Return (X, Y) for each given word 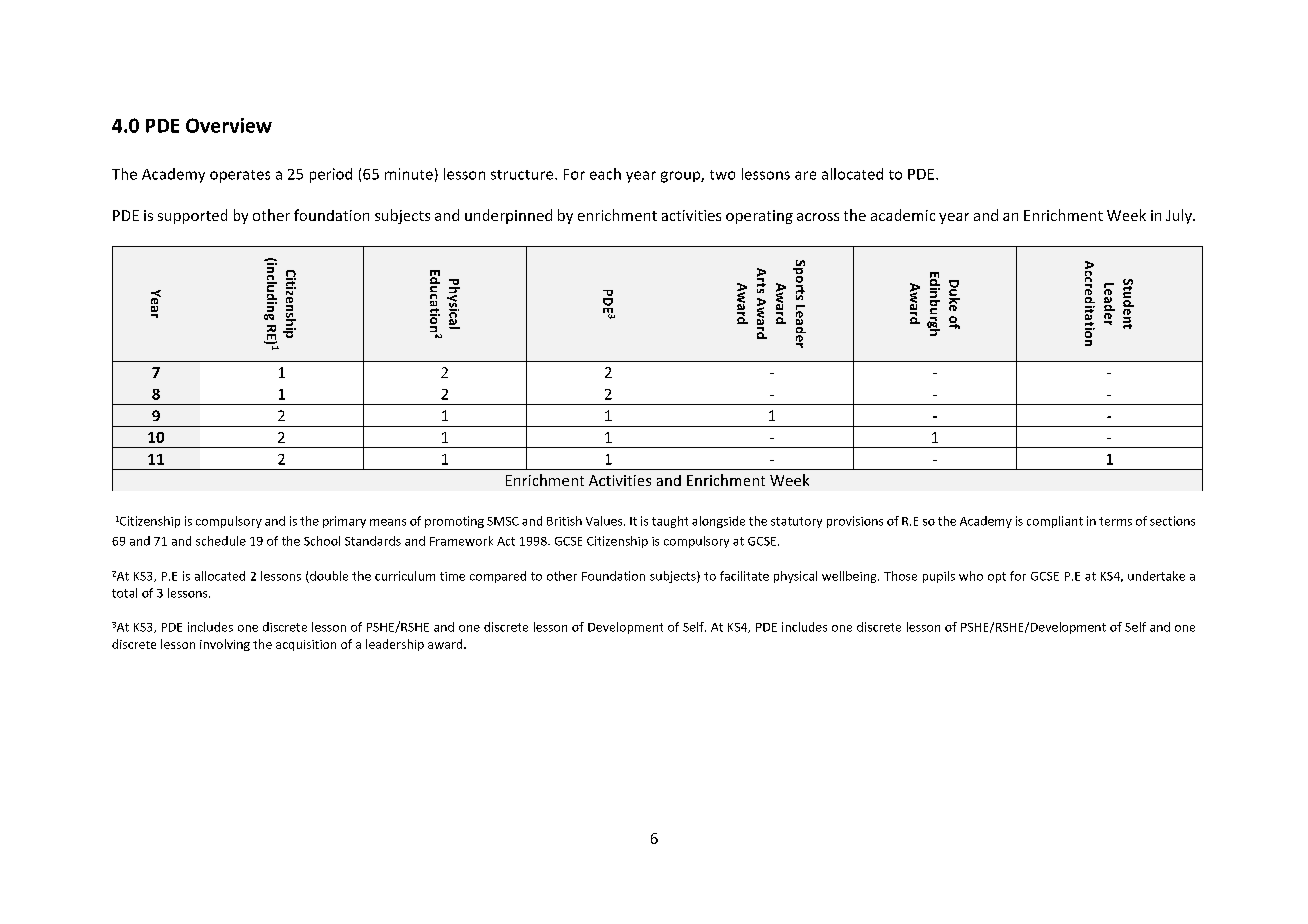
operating (759, 217)
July (1180, 216)
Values (605, 521)
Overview (229, 125)
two (722, 175)
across (818, 217)
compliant (1055, 522)
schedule (221, 541)
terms (1115, 521)
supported (192, 216)
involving (225, 645)
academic (903, 215)
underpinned (508, 216)
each (605, 174)
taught (670, 522)
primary (344, 522)
